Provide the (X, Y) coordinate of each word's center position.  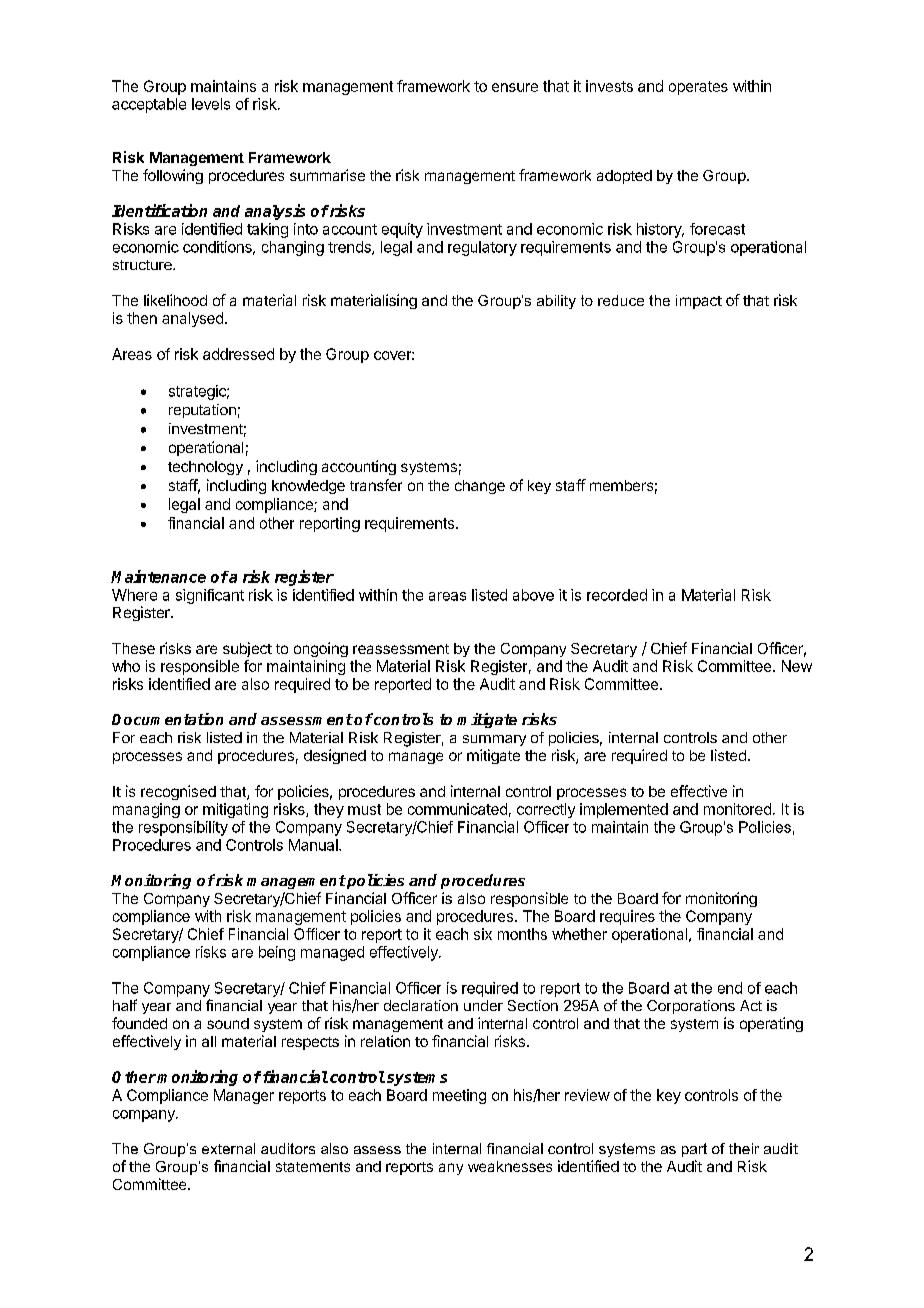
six (483, 934)
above (533, 595)
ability (556, 302)
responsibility (183, 828)
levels (211, 104)
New (797, 666)
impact (699, 302)
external (228, 1148)
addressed (238, 354)
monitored (737, 809)
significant (210, 596)
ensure (515, 87)
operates (698, 88)
